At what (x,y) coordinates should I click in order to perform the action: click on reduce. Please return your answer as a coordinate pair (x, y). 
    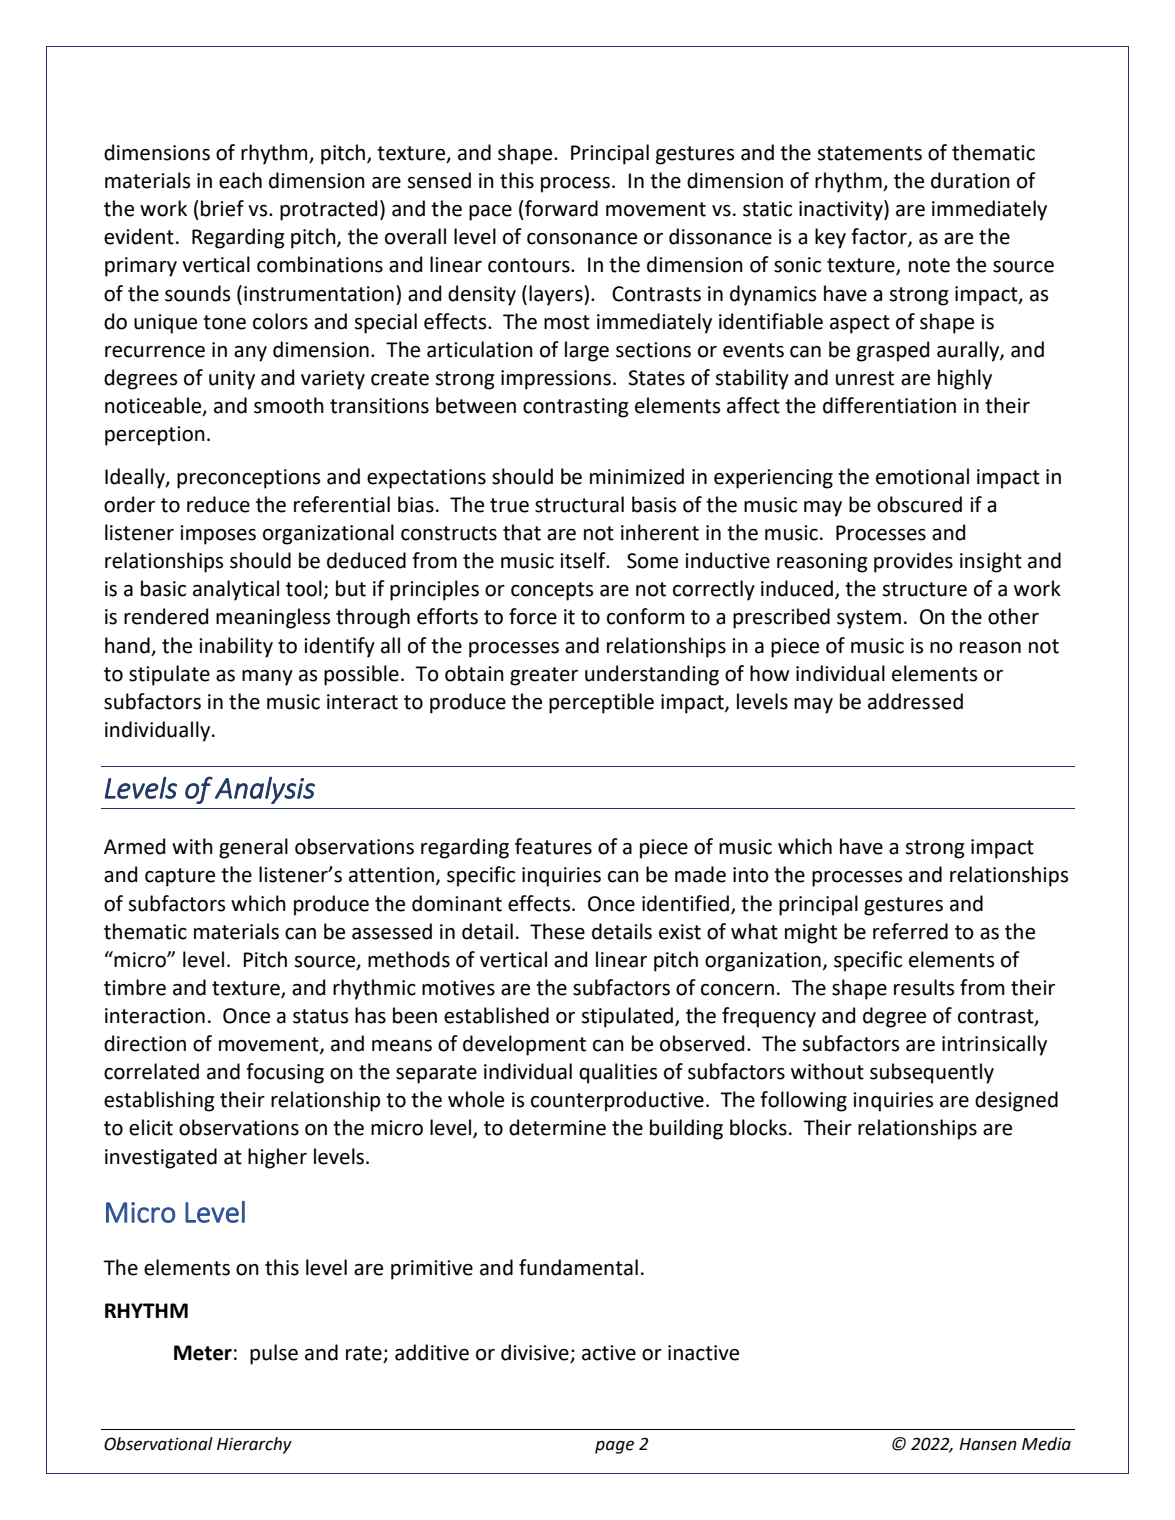
    Looking at the image, I should click on (218, 504).
